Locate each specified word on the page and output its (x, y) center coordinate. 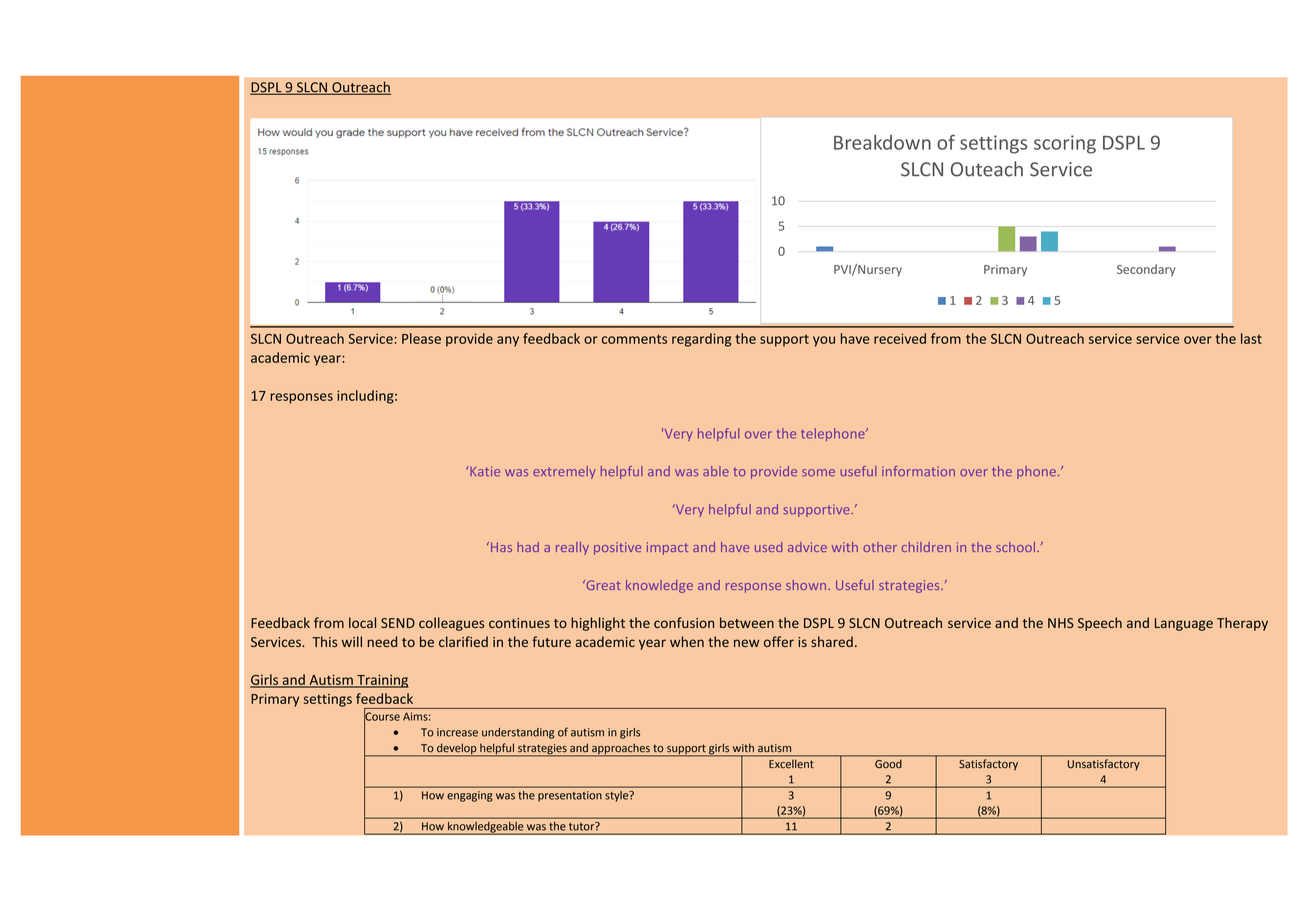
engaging (470, 796)
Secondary (1146, 270)
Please (421, 338)
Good (888, 764)
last (1251, 338)
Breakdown (882, 142)
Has (500, 547)
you (824, 341)
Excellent (791, 764)
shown (807, 585)
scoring (1065, 144)
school (1015, 547)
